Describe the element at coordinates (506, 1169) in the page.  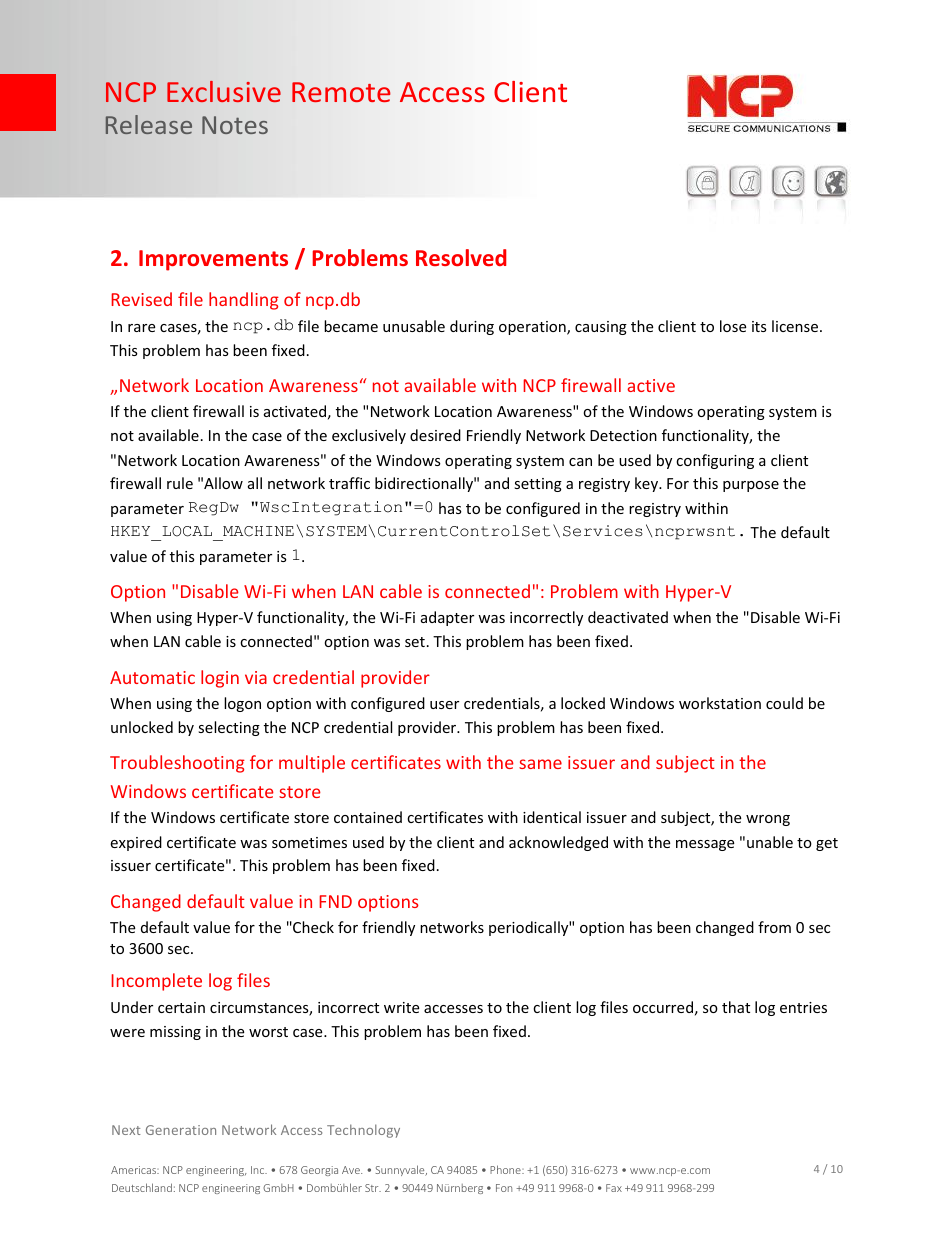
I see `Phone` at that location.
